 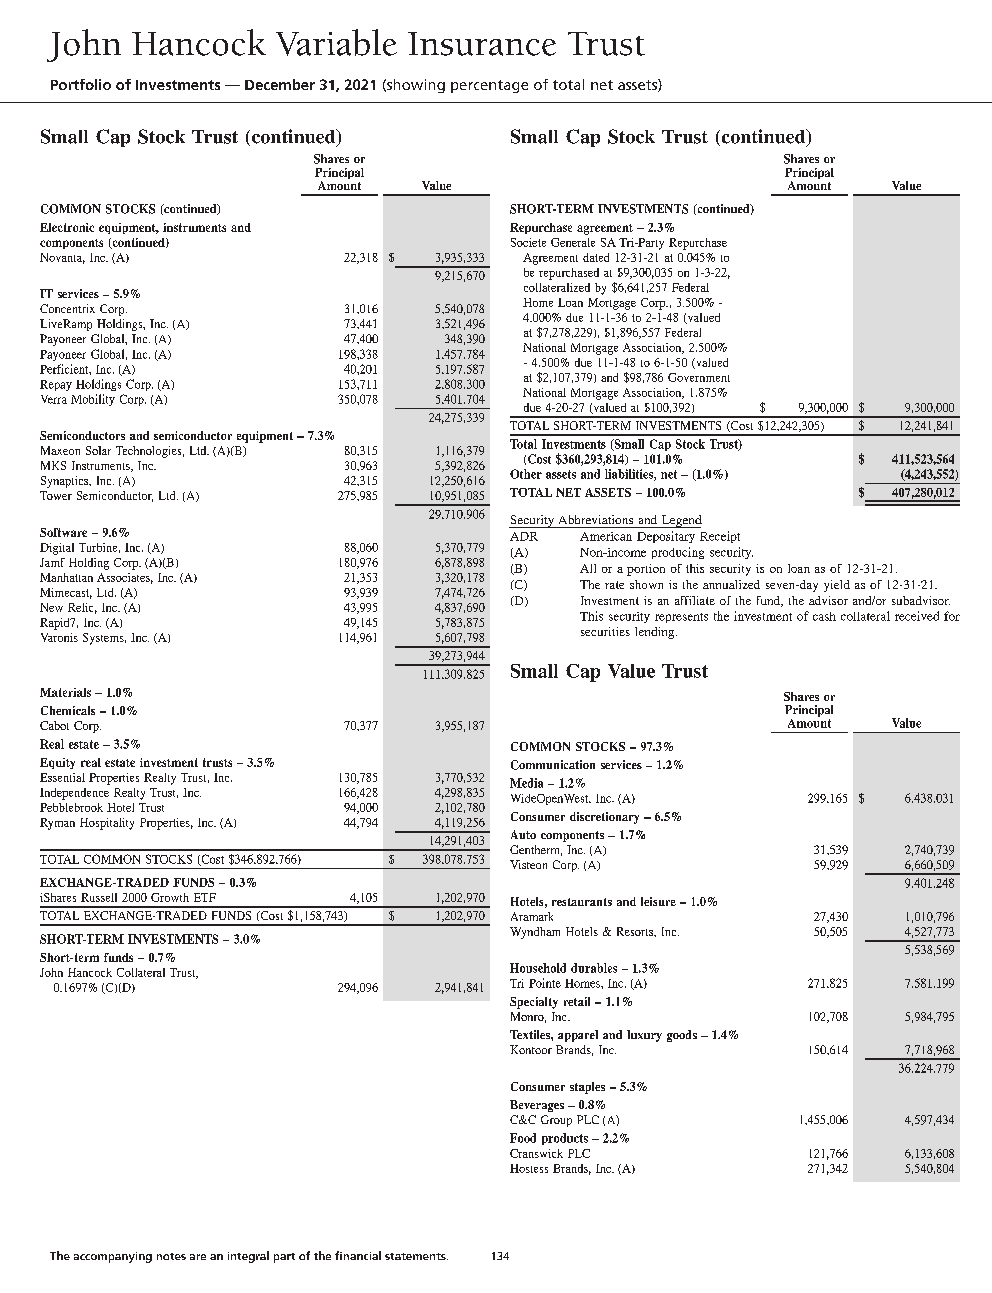 What do you see at coordinates (658, 901) in the screenshot?
I see `leisure` at bounding box center [658, 901].
